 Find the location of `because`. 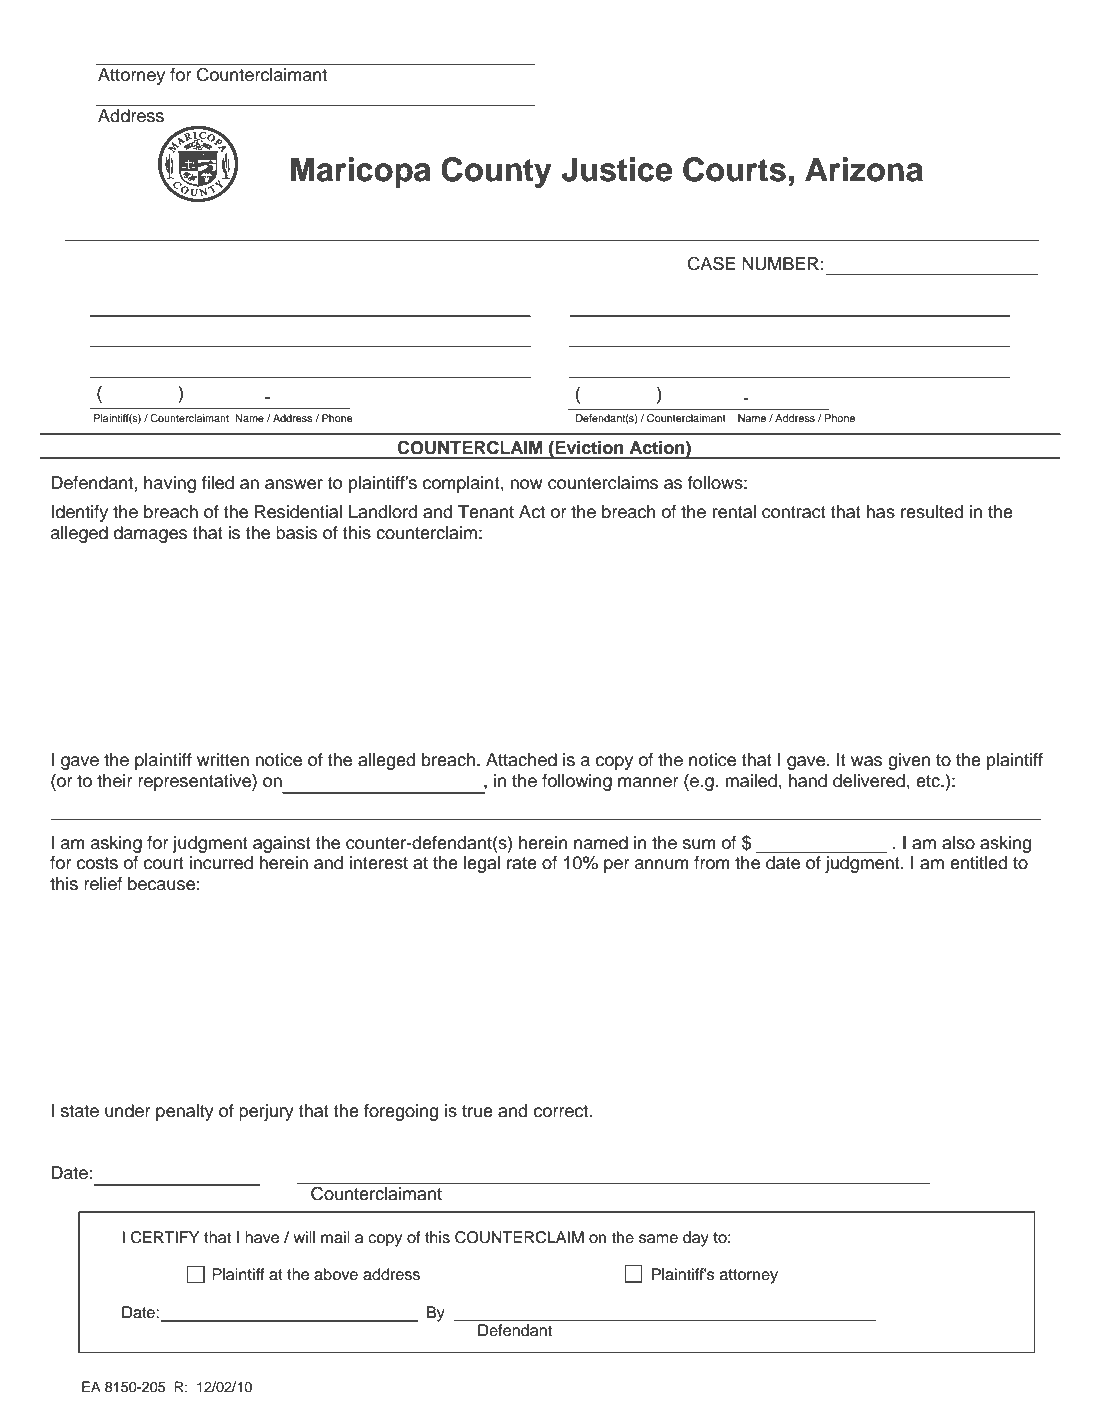

because is located at coordinates (161, 884).
